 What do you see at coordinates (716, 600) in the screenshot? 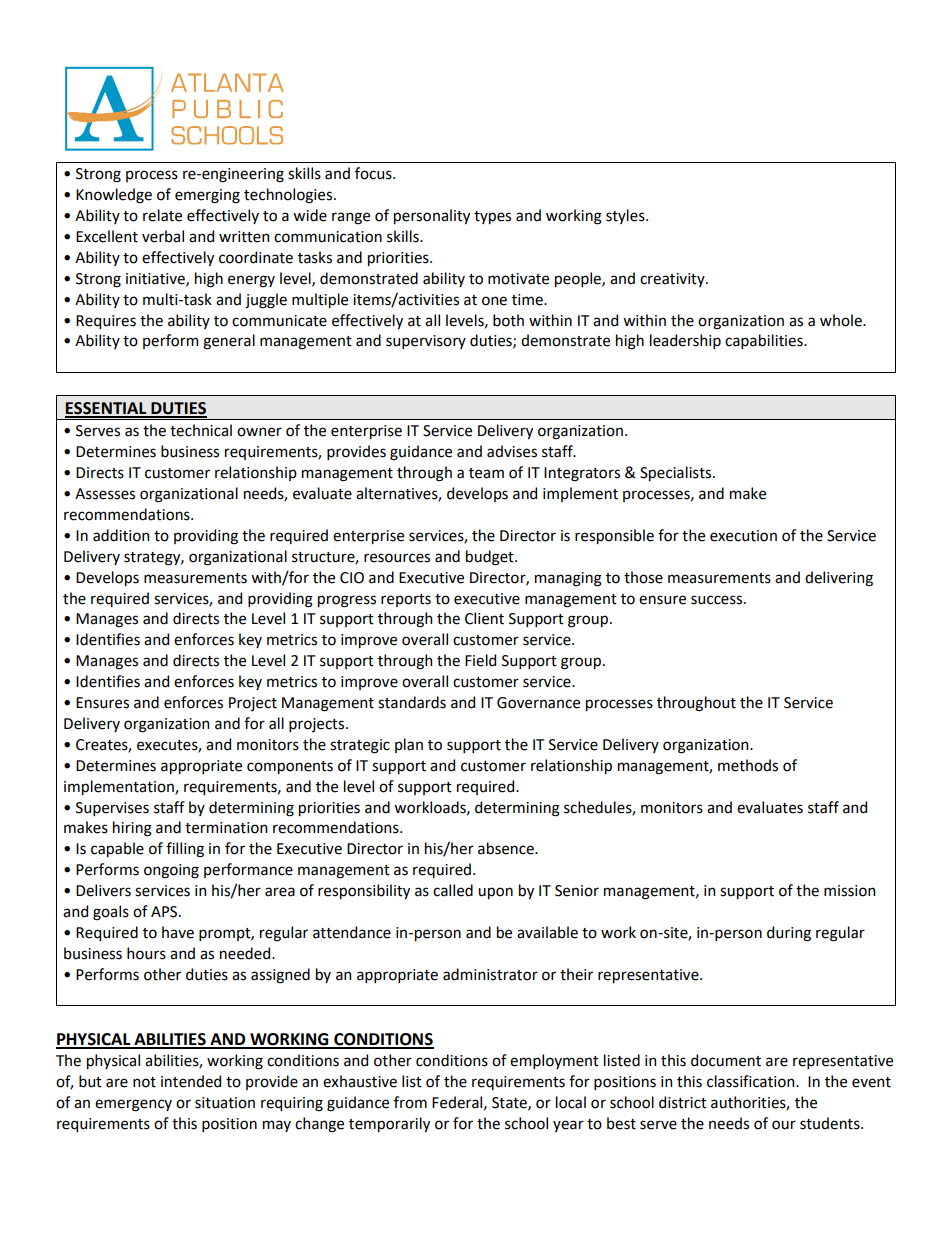
I see `success` at bounding box center [716, 600].
